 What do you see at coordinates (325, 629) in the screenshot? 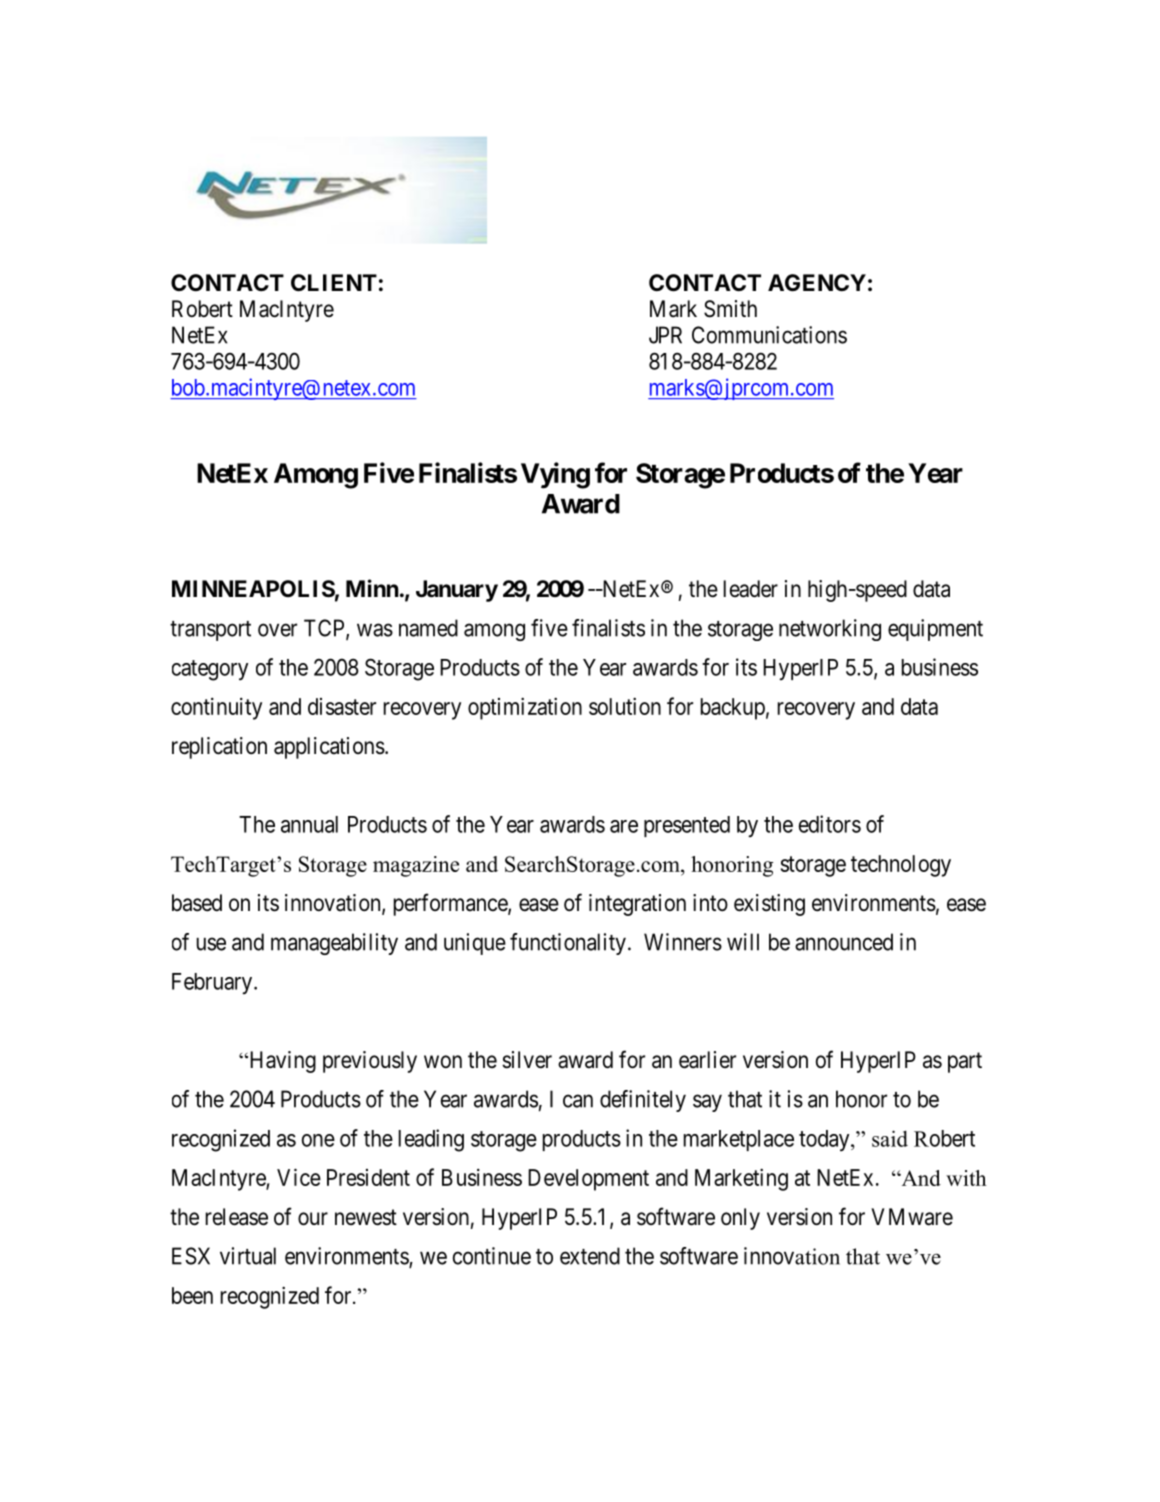
I see `TCP` at bounding box center [325, 629].
